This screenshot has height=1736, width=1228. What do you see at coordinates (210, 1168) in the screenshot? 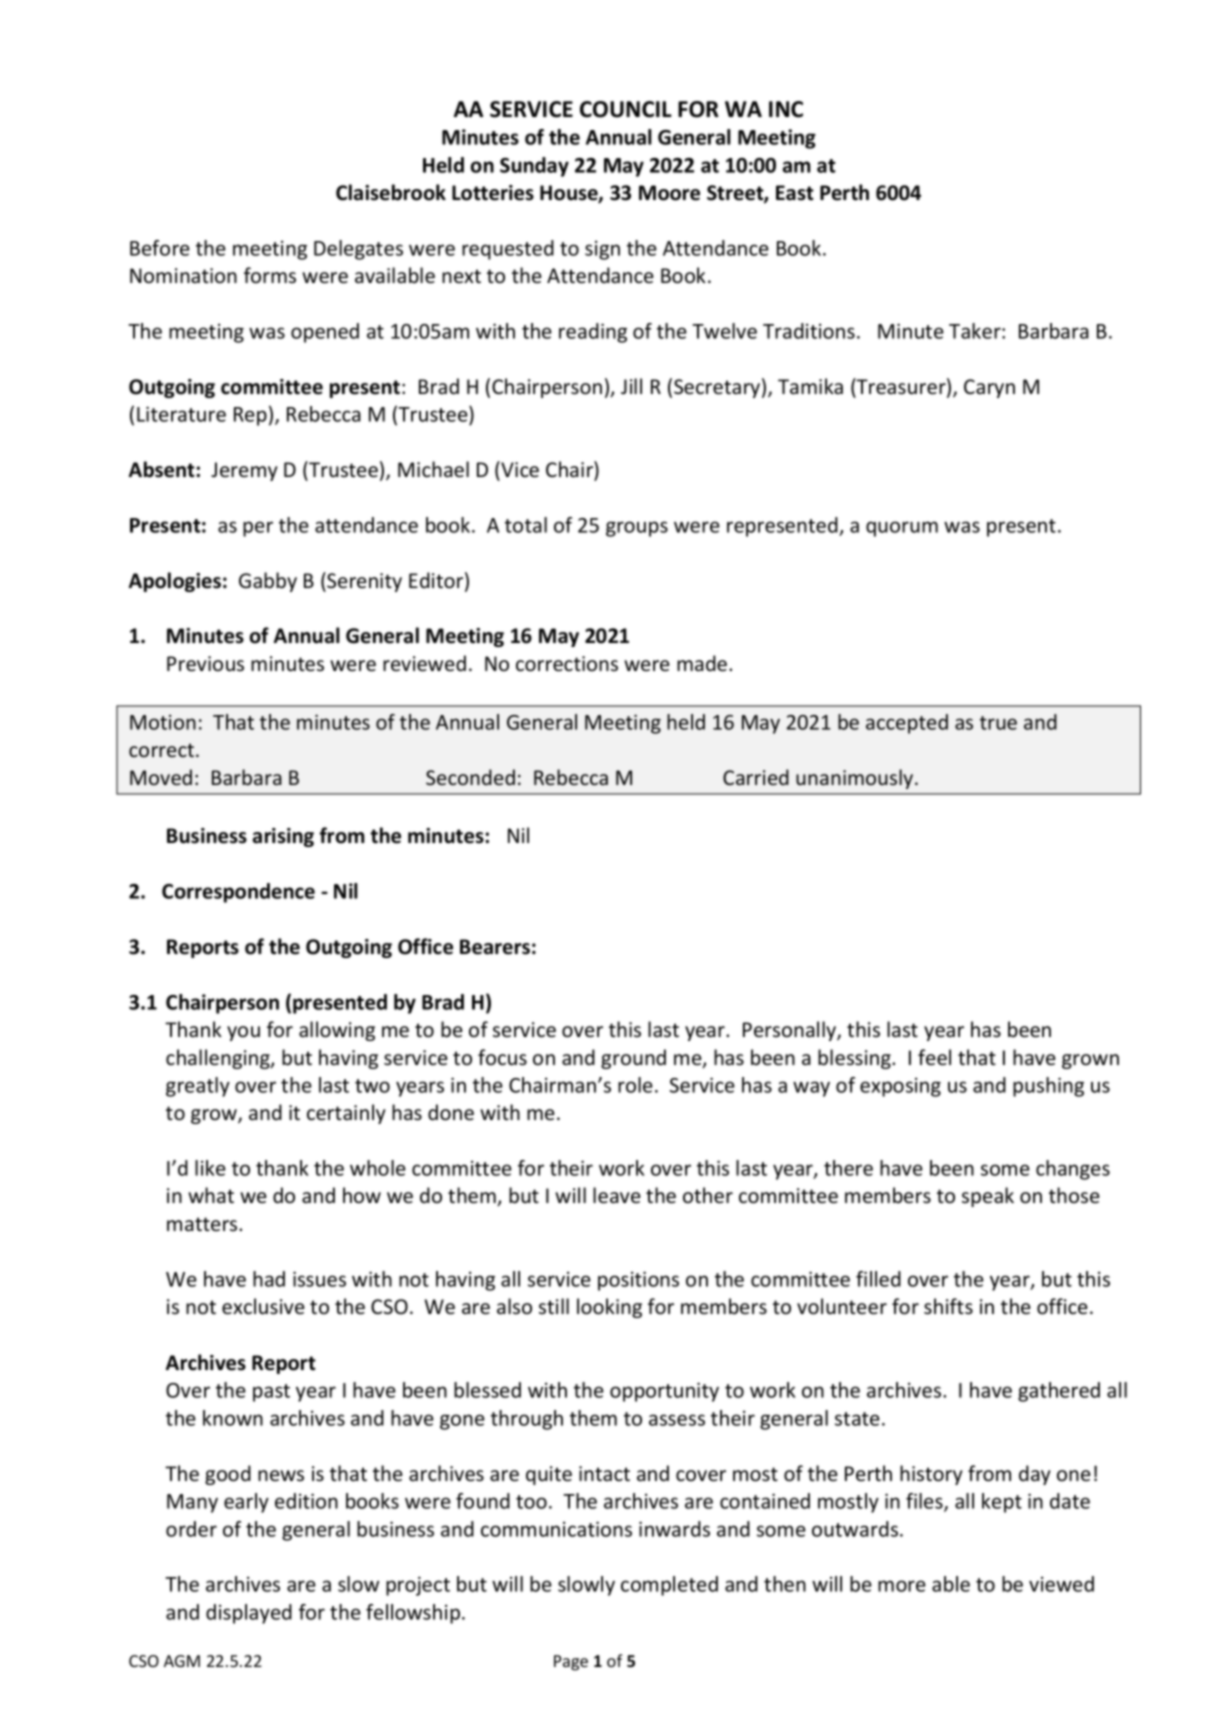
I see `like` at bounding box center [210, 1168].
